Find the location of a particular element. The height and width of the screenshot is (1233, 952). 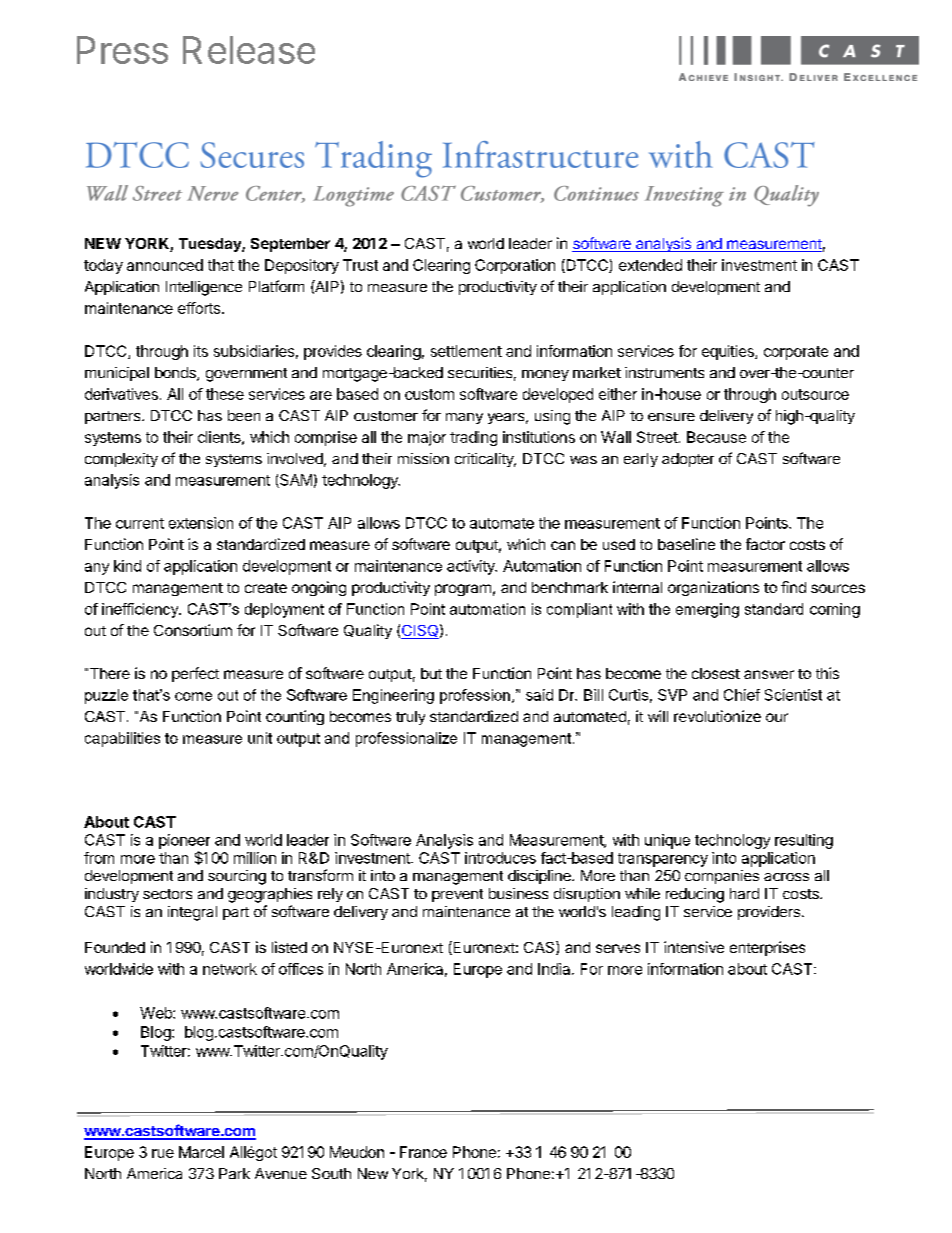

trading is located at coordinates (473, 438).
